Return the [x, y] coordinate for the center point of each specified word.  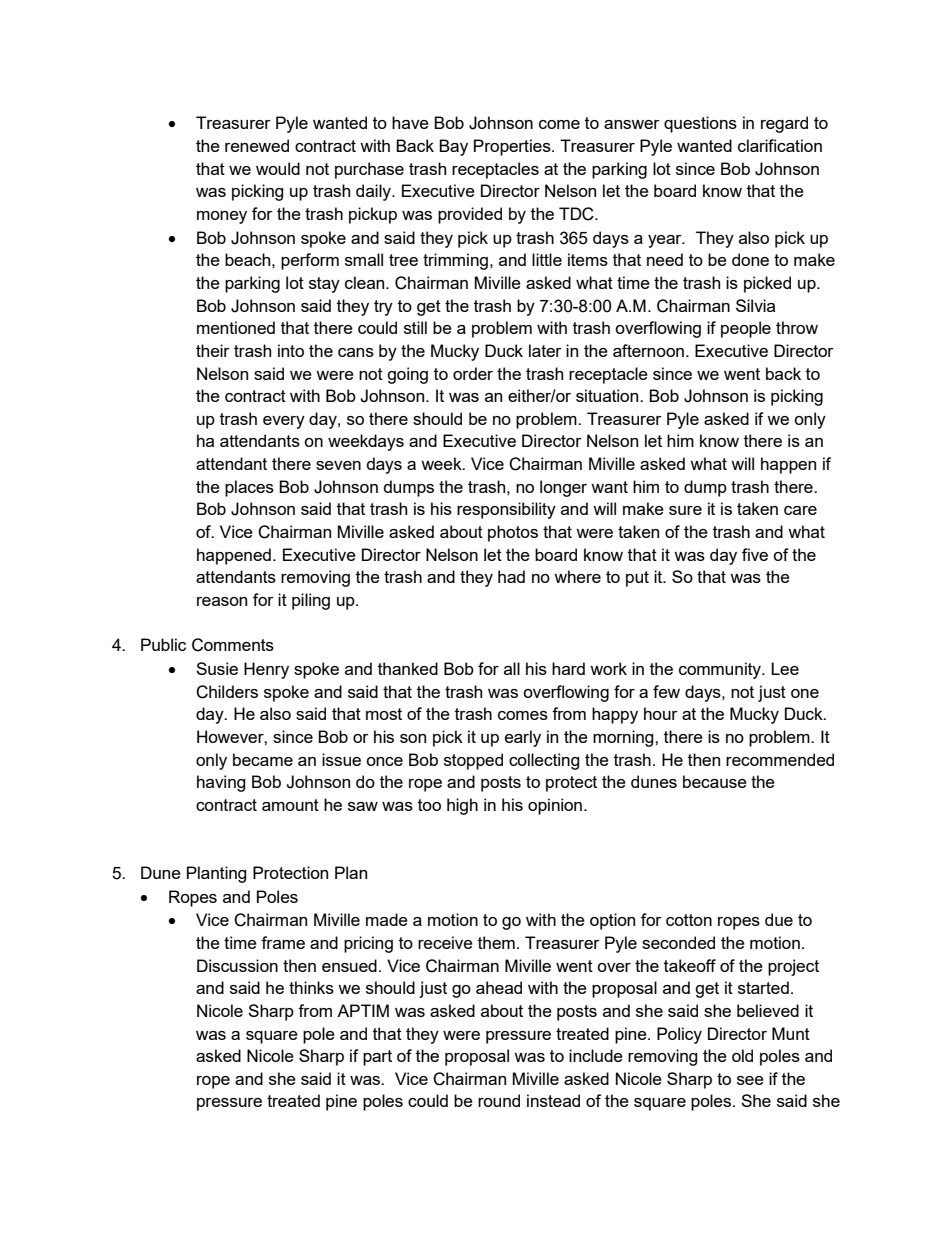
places [249, 488]
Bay [453, 147]
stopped [473, 761]
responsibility [506, 510]
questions [700, 124]
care [800, 510]
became [263, 759]
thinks [311, 987]
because [715, 781]
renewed [257, 145]
